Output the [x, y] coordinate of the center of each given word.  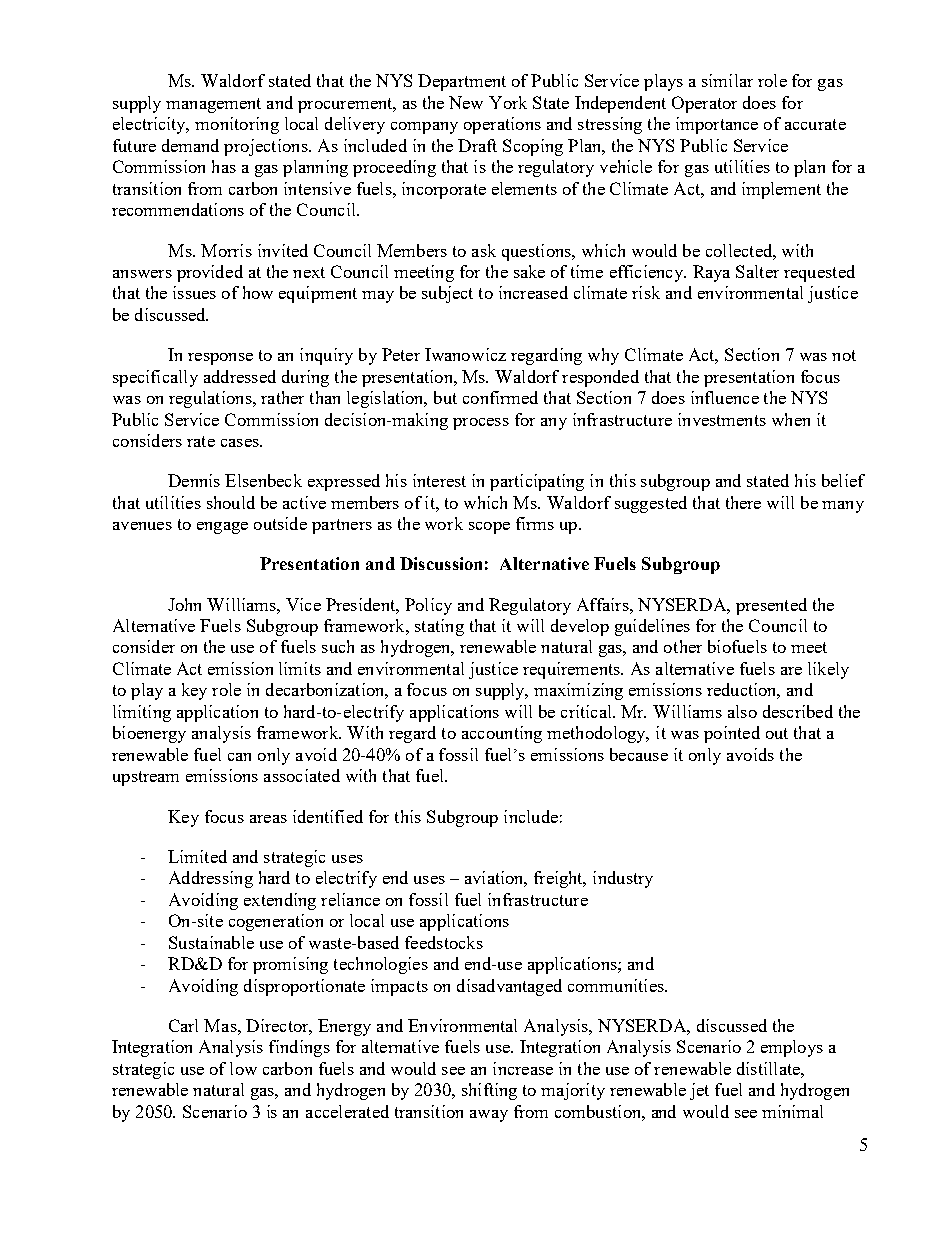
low [243, 1068]
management [213, 105]
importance [717, 125]
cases [241, 443]
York [508, 102]
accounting [502, 734]
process [481, 424]
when [791, 419]
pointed [732, 734]
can [239, 757]
